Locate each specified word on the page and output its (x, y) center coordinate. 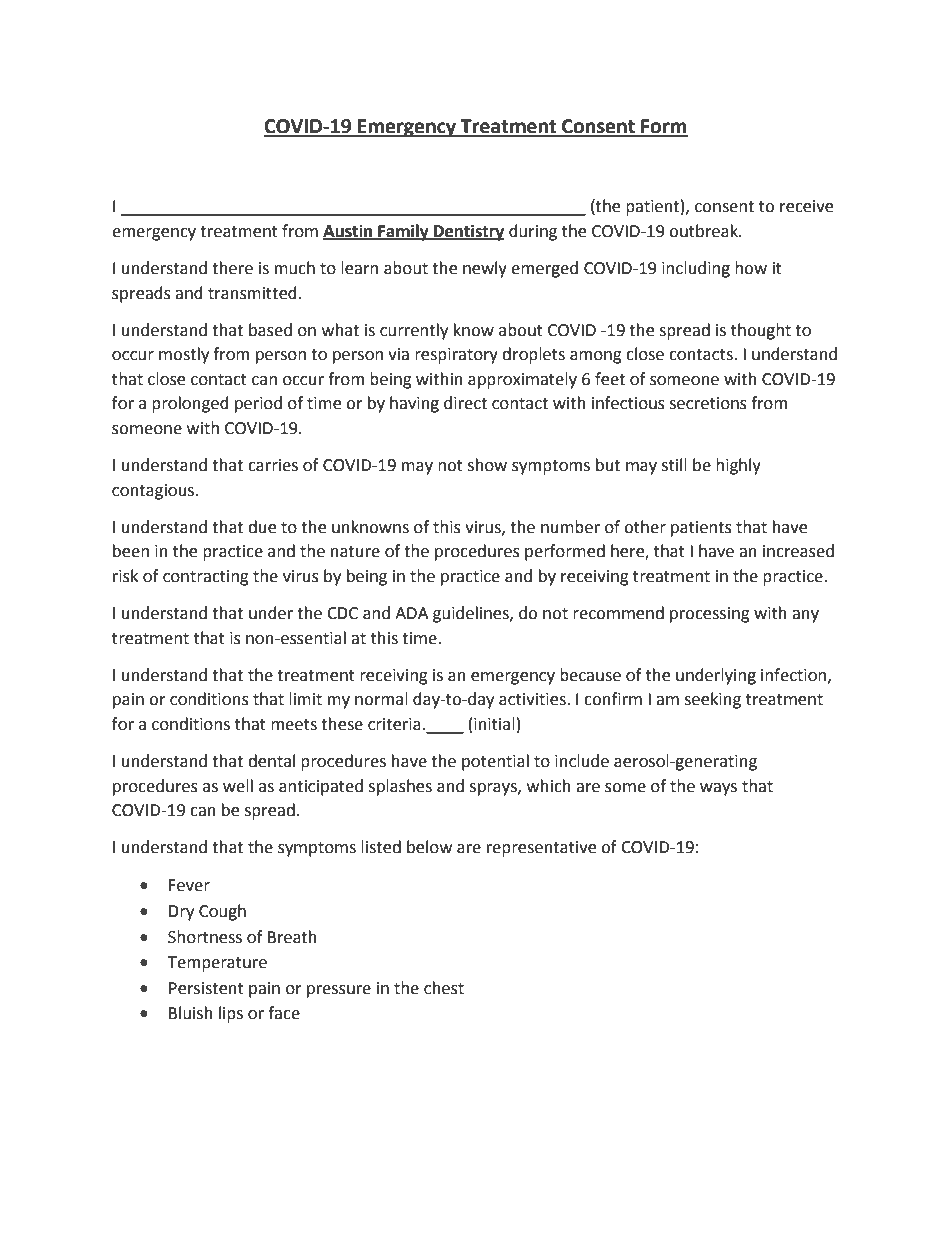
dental (271, 761)
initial (494, 724)
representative (541, 849)
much (295, 268)
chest (444, 988)
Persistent (206, 988)
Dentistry (468, 232)
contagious (154, 492)
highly (738, 466)
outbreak (704, 231)
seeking (712, 700)
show (487, 465)
